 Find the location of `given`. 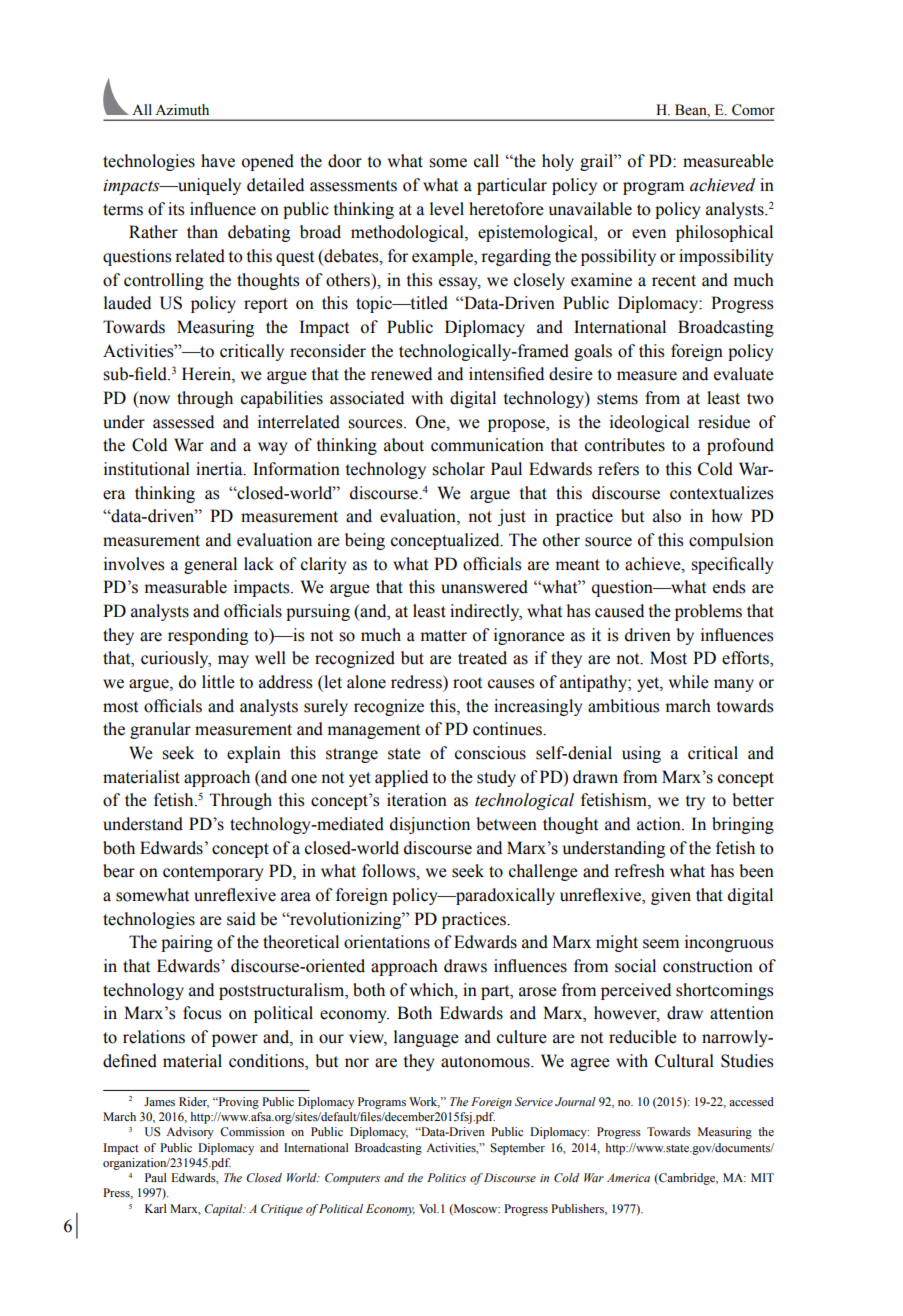

given is located at coordinates (671, 896).
